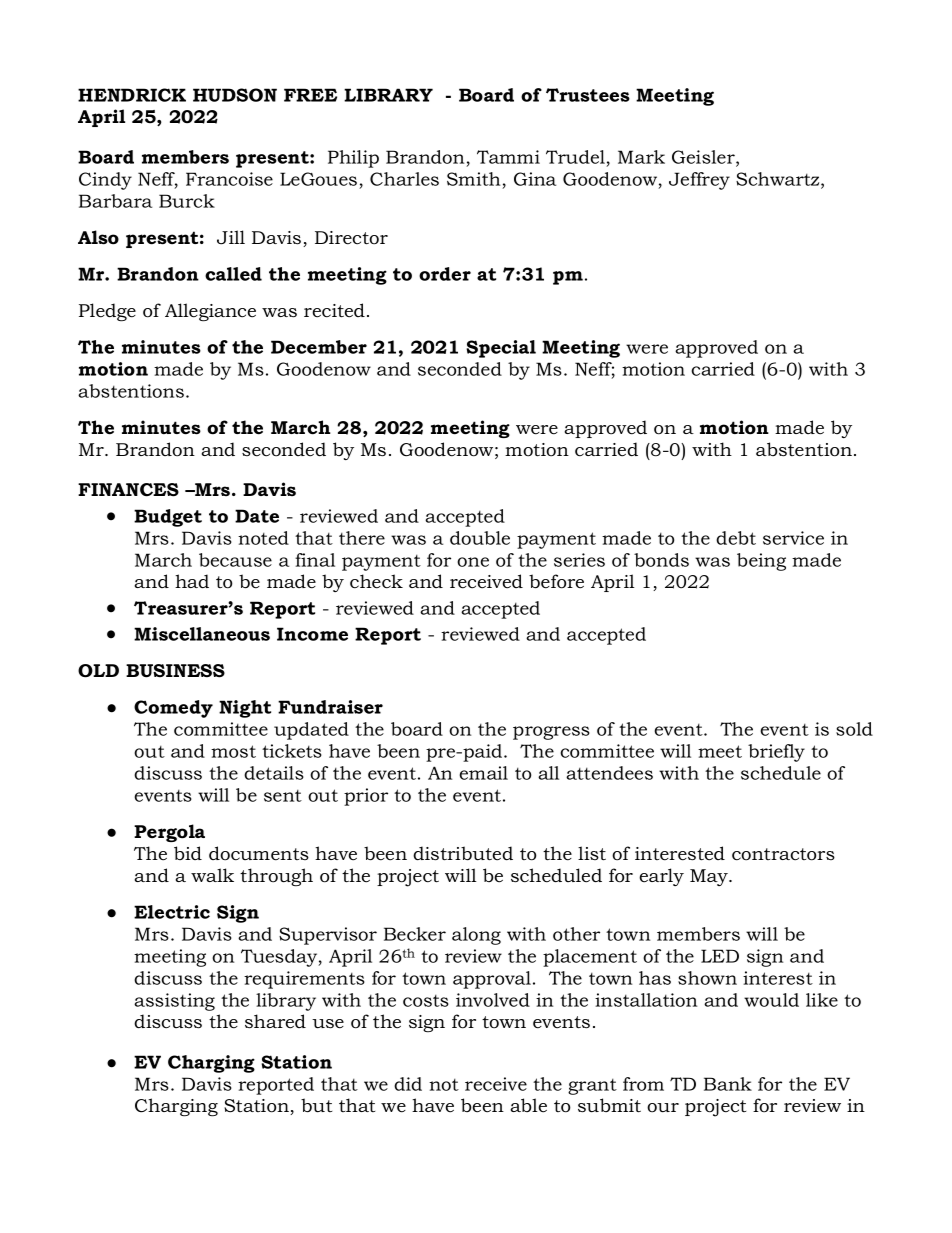 The height and width of the screenshot is (1233, 952). What do you see at coordinates (779, 180) in the screenshot?
I see `Schwartz` at bounding box center [779, 180].
